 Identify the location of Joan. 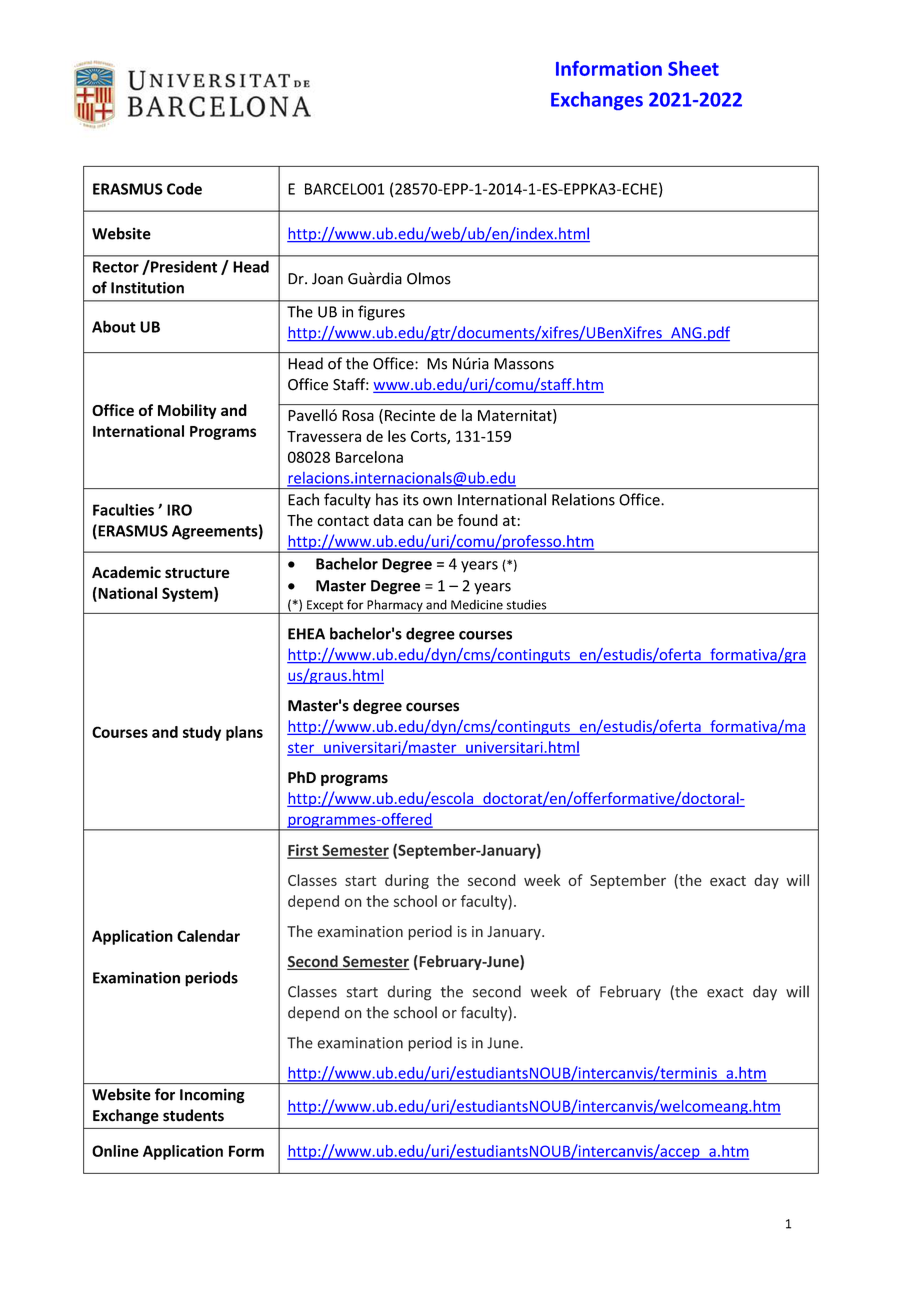
(327, 279).
